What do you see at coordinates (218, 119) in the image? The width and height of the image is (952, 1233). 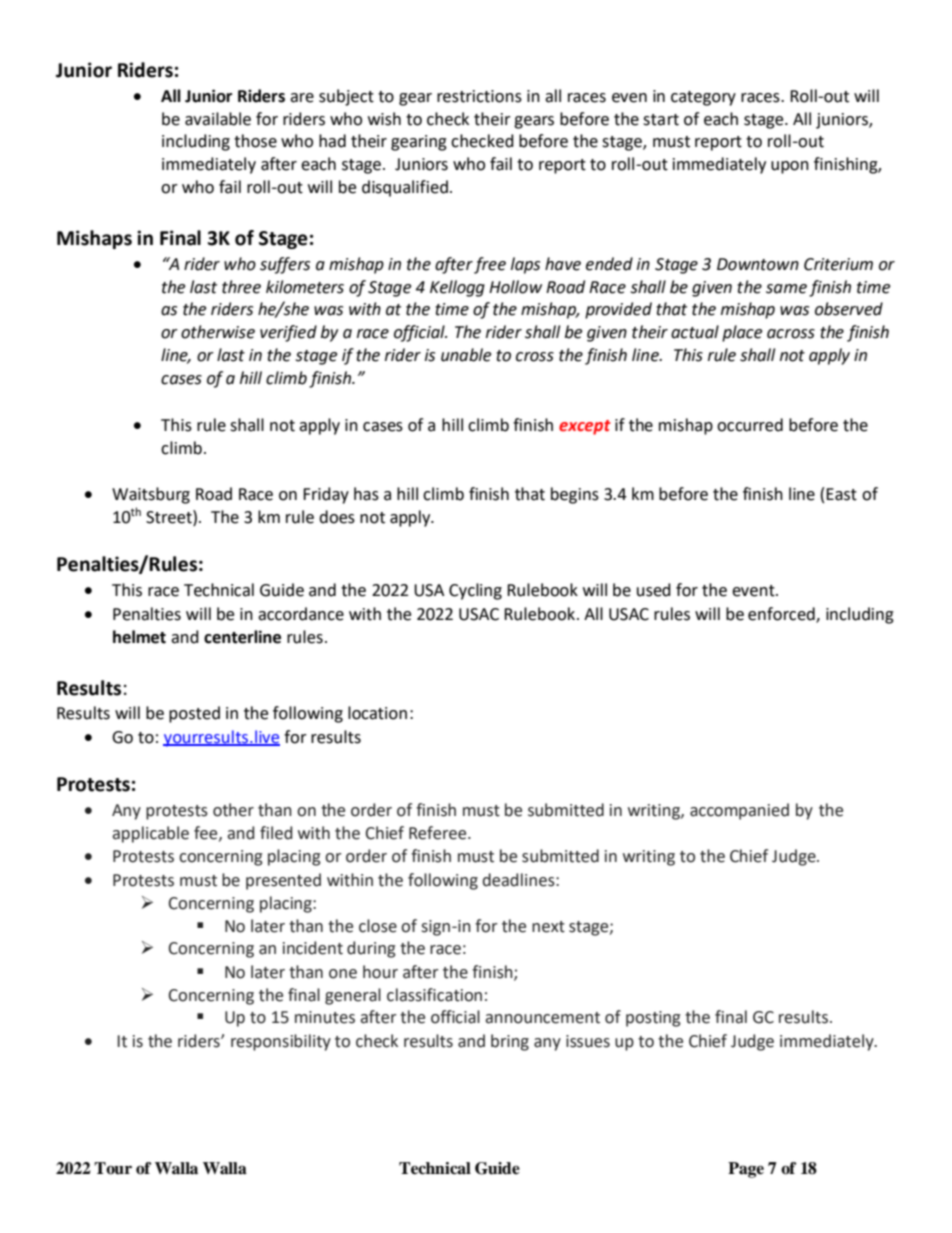 I see `available` at bounding box center [218, 119].
